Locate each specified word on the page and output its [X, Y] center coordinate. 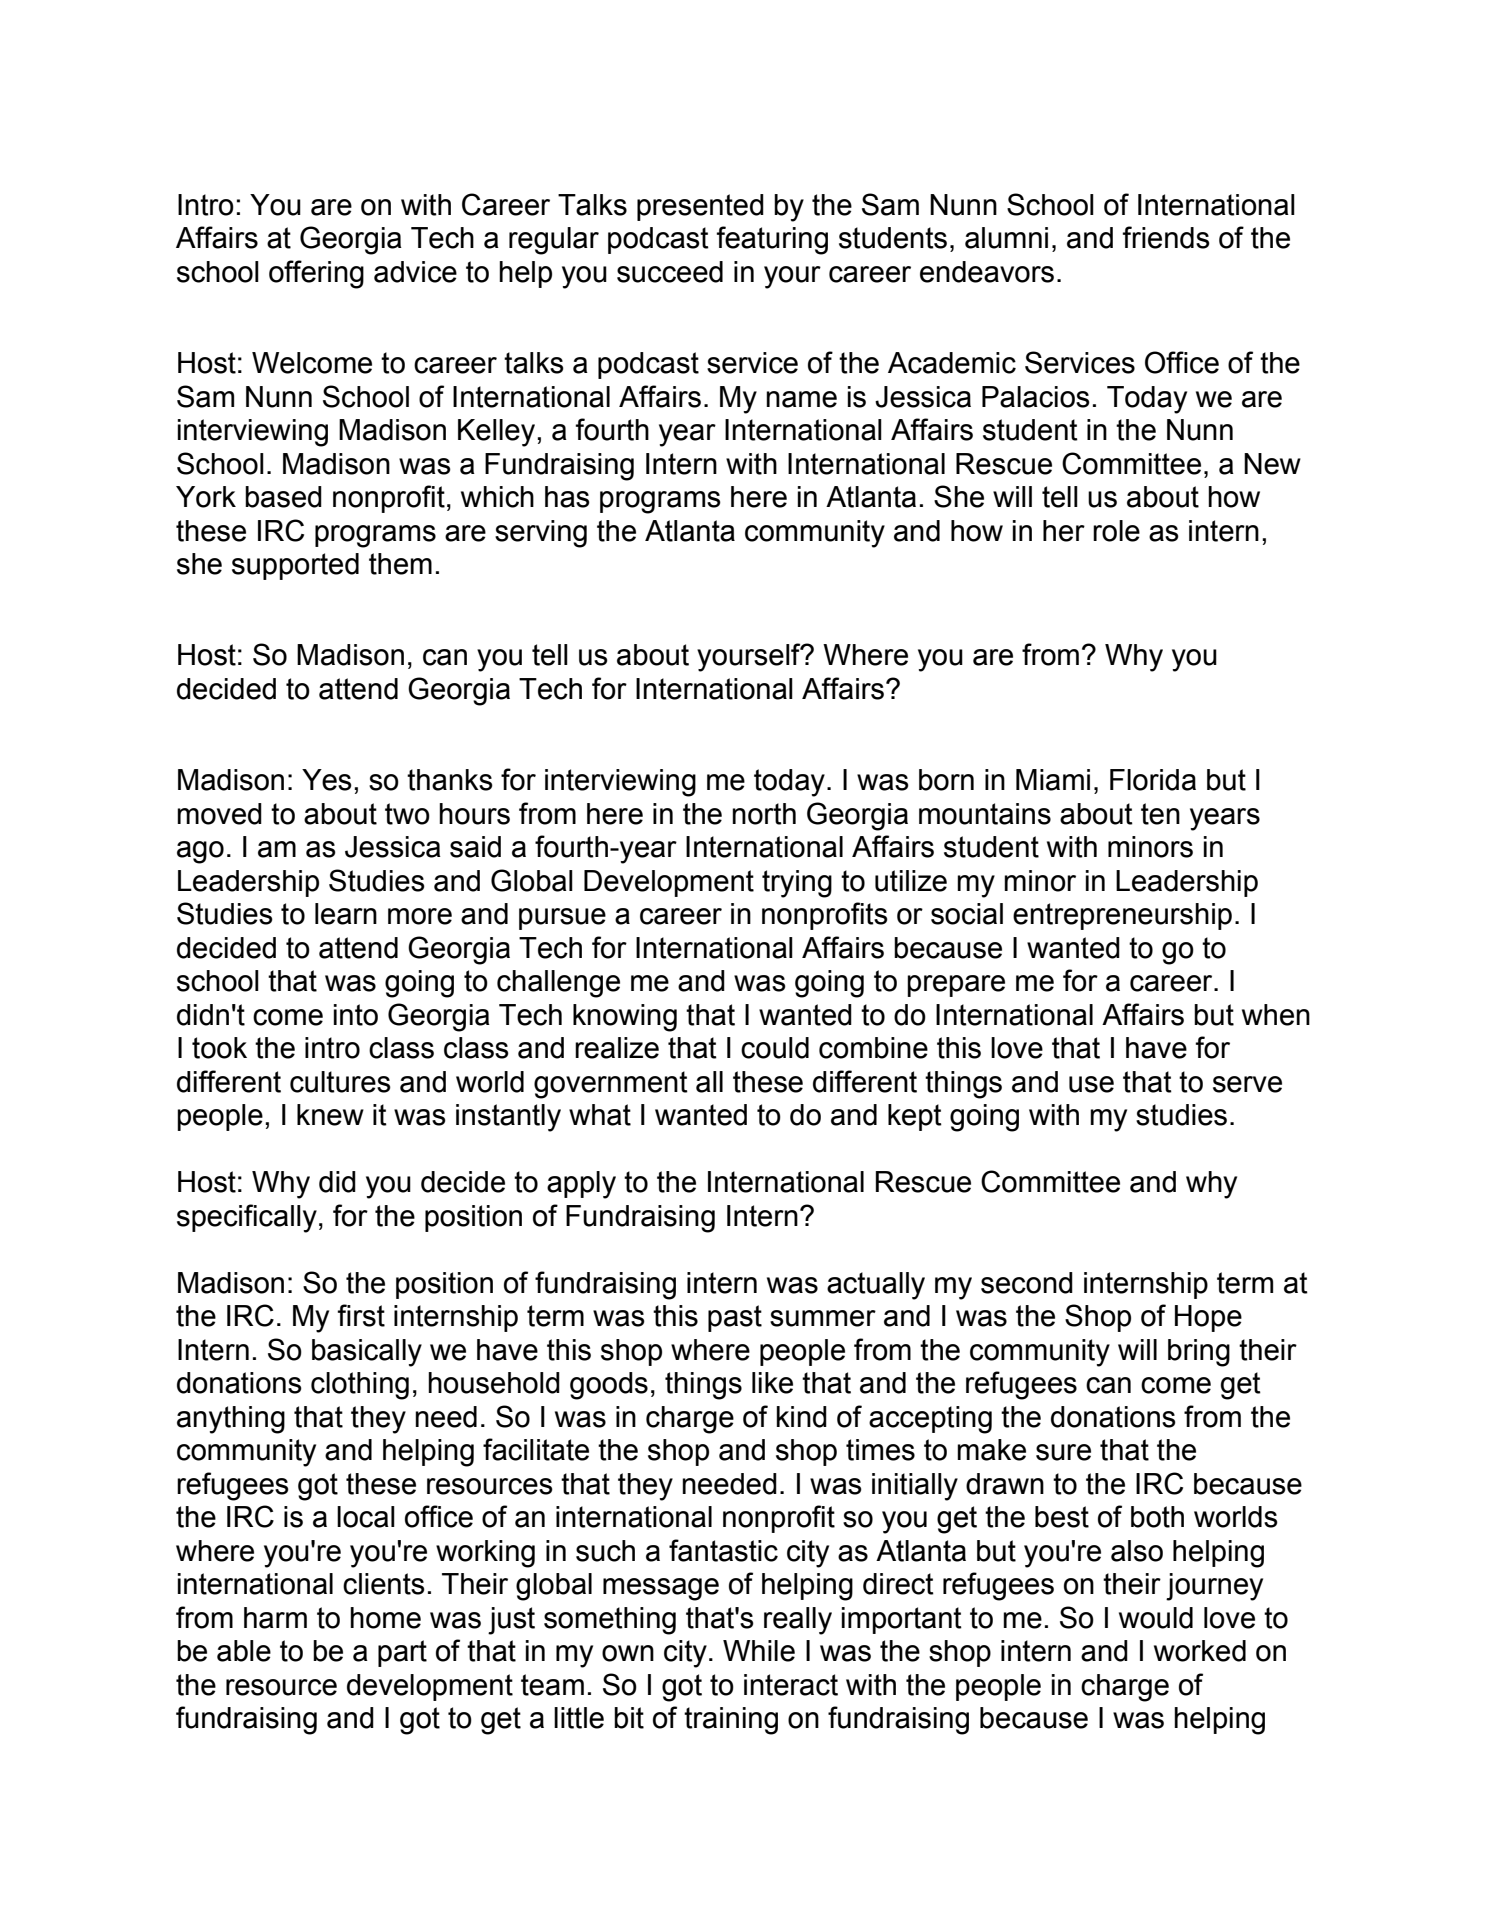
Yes [327, 780]
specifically [247, 1218]
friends [1166, 237]
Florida [1153, 780]
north [764, 814]
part [402, 1653]
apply [581, 1185]
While [759, 1651]
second [1027, 1283]
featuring [772, 240]
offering [316, 274]
